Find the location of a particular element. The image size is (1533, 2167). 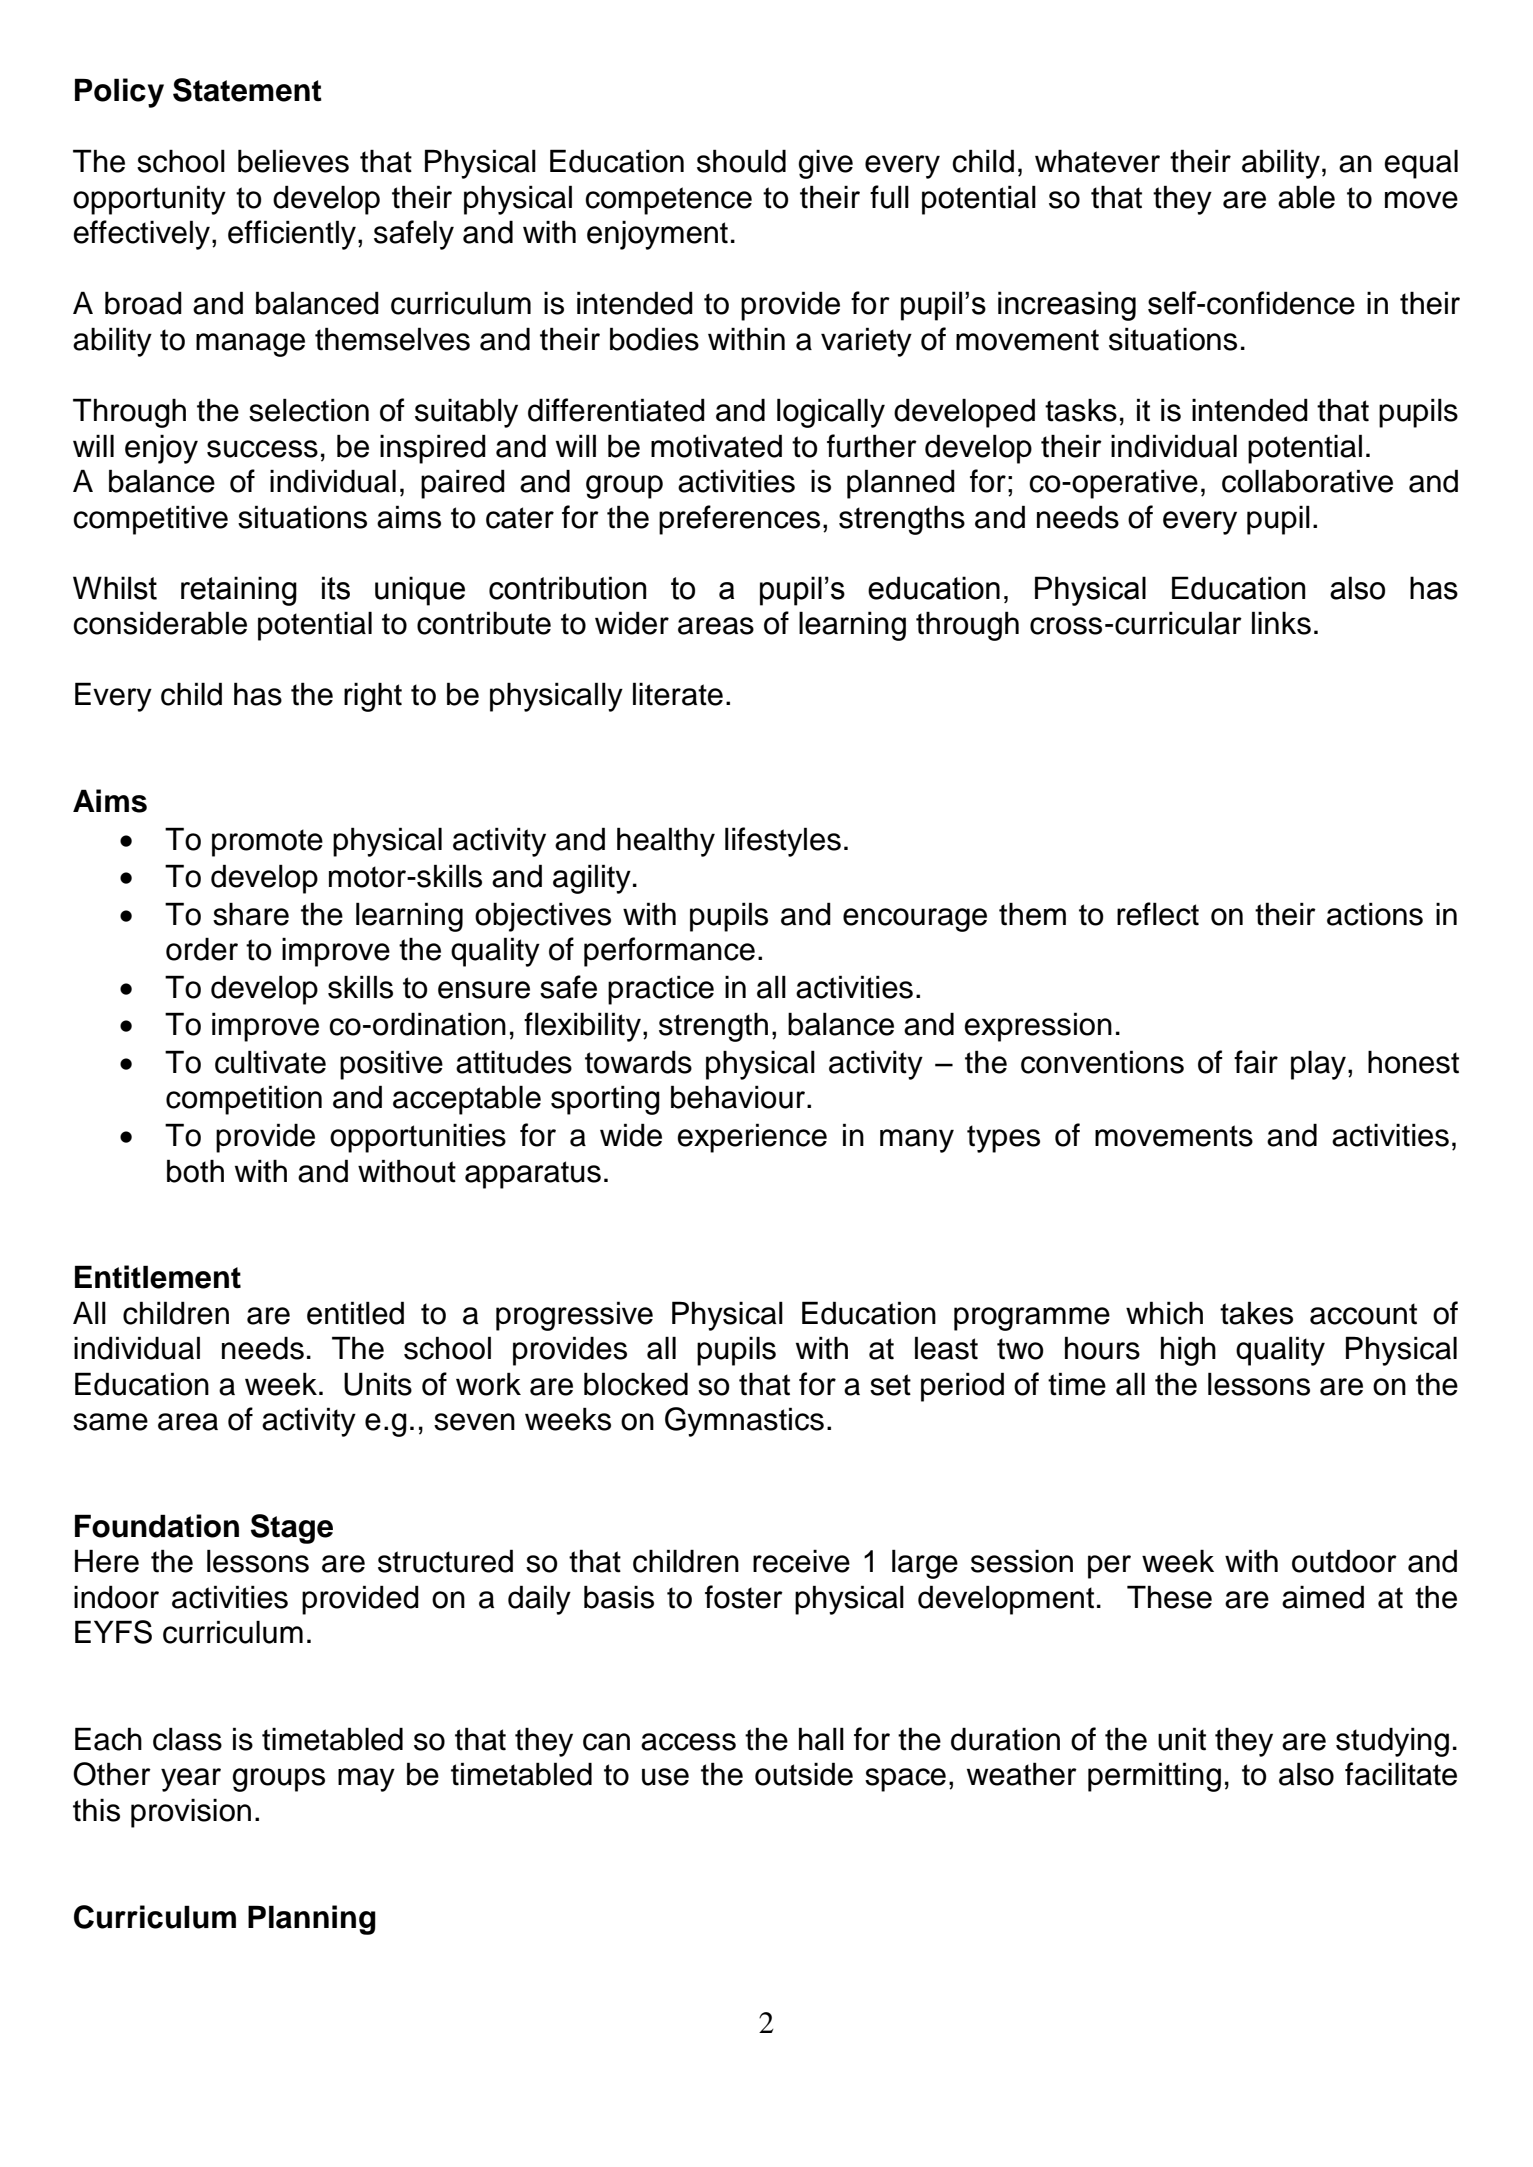

should is located at coordinates (741, 161).
